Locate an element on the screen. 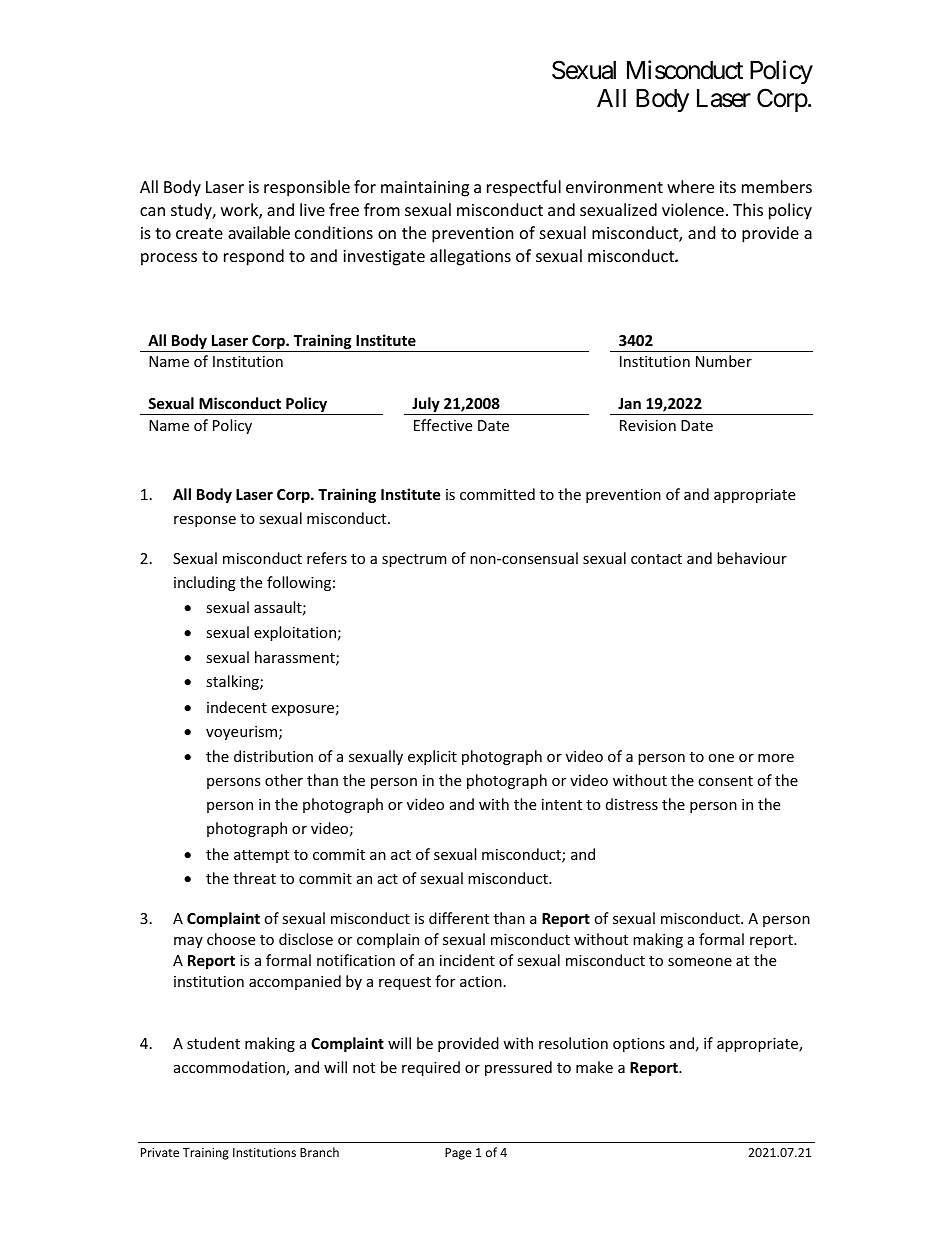 The height and width of the screenshot is (1233, 952). explicit is located at coordinates (432, 757).
